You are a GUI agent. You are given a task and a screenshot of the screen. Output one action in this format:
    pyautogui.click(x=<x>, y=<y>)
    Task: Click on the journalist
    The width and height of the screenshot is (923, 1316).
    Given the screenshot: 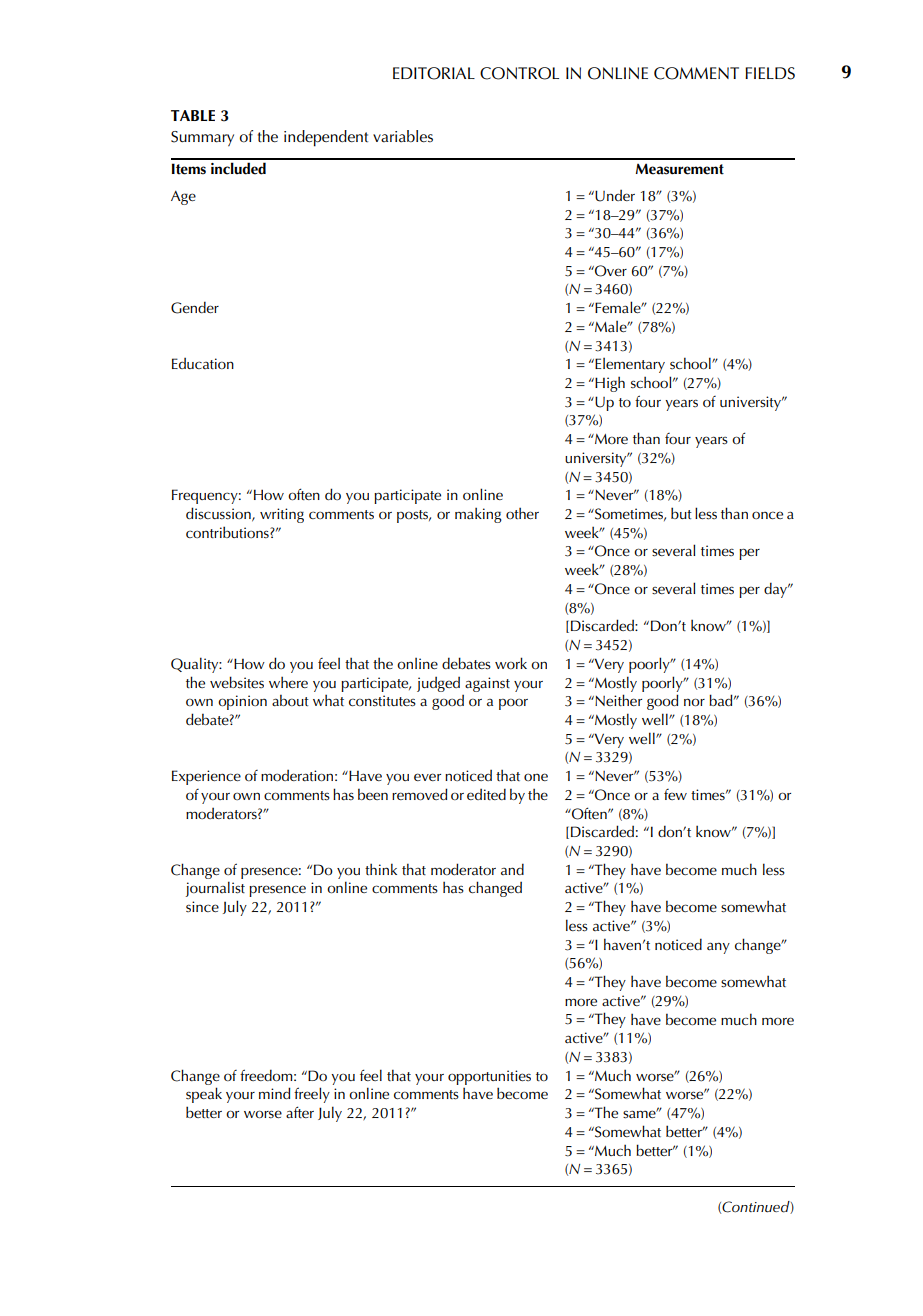 What is the action you would take?
    pyautogui.click(x=215, y=889)
